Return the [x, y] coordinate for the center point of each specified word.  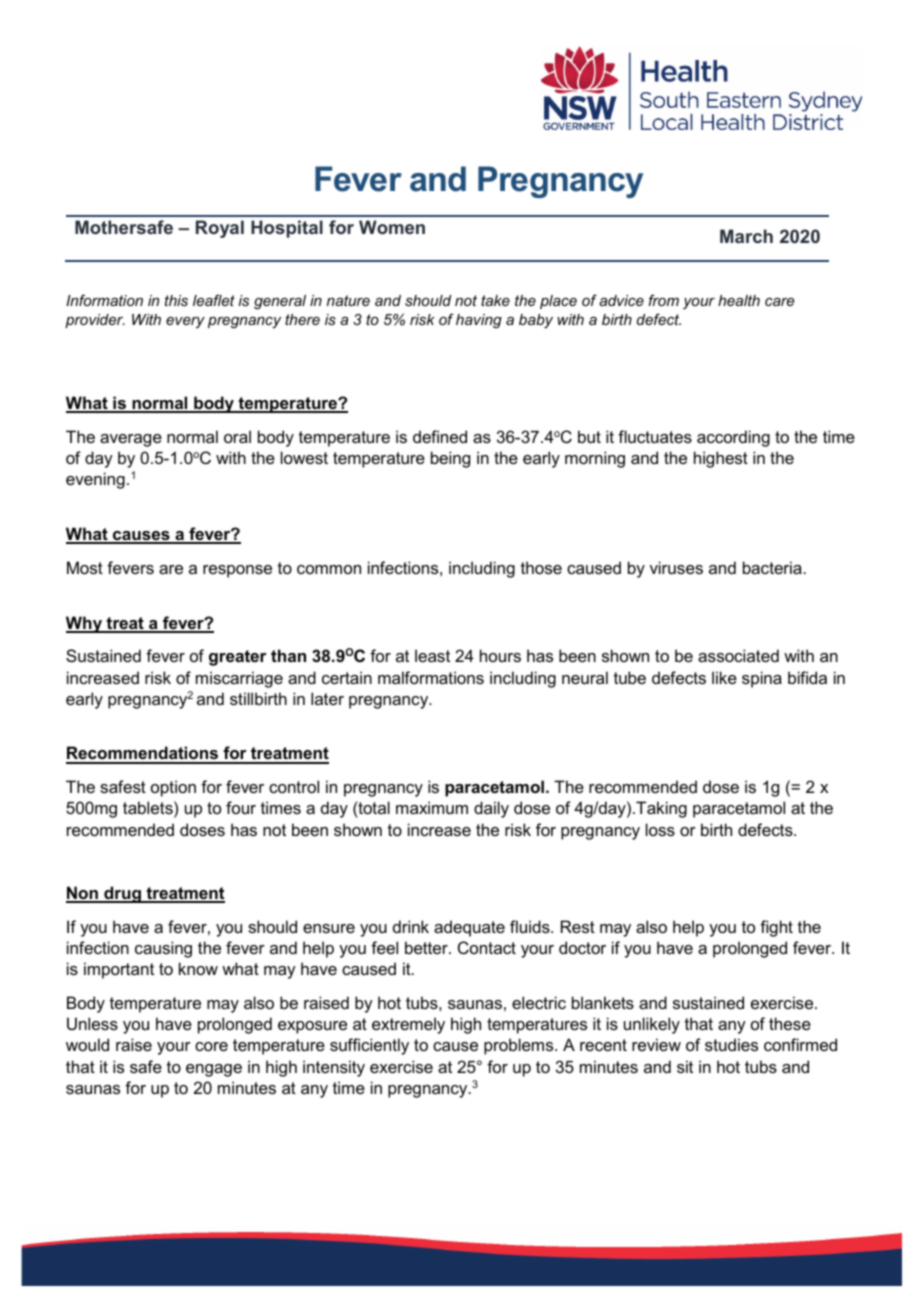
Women [392, 227]
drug [122, 894]
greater [238, 658]
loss [660, 829]
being [450, 459]
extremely [408, 1025]
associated [738, 655]
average [131, 440]
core [211, 1046]
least [432, 655]
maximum [432, 807]
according [733, 438]
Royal [220, 229]
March [746, 236]
